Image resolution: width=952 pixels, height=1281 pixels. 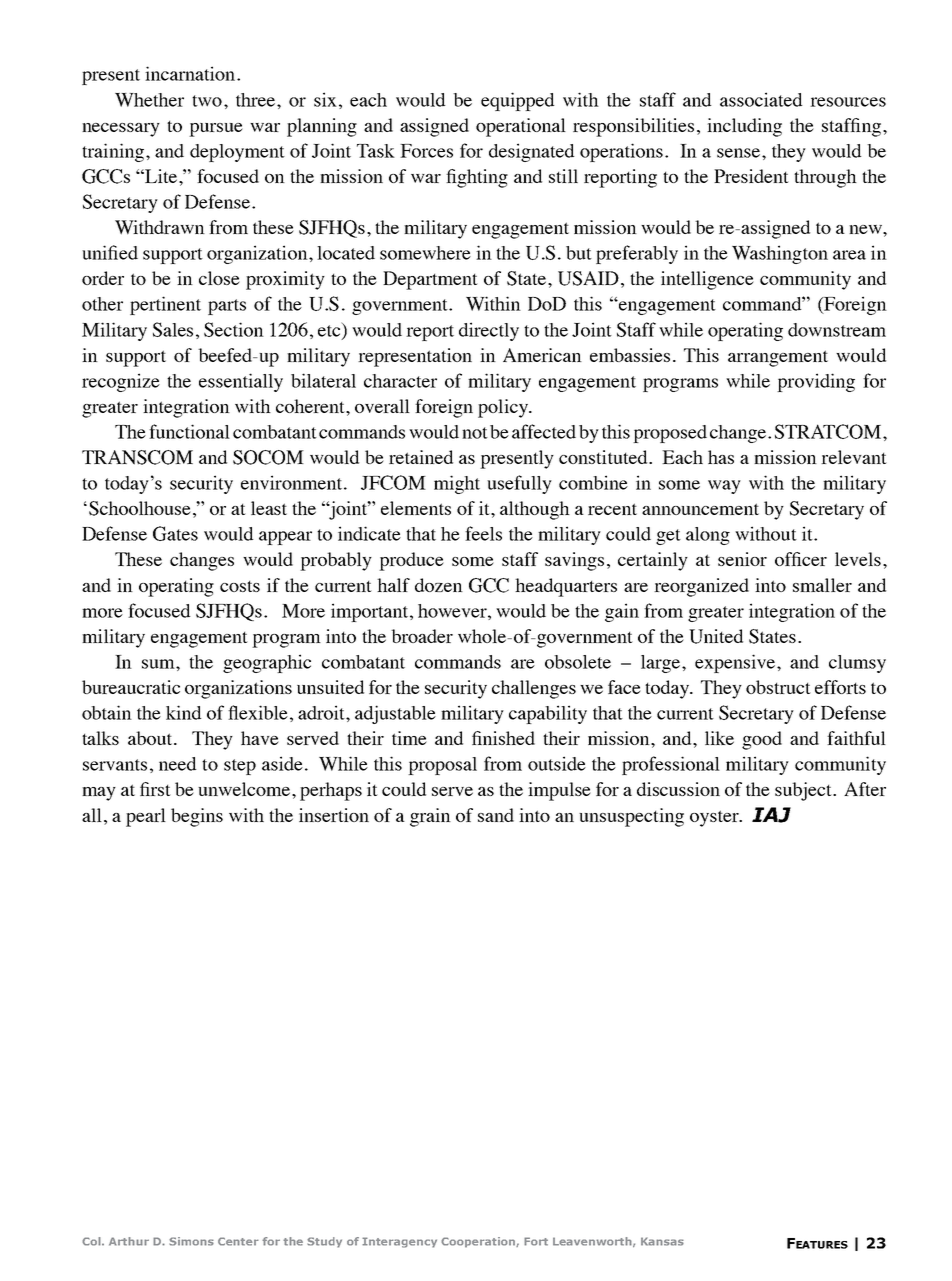 What do you see at coordinates (399, 1242) in the image?
I see `Interagency` at bounding box center [399, 1242].
